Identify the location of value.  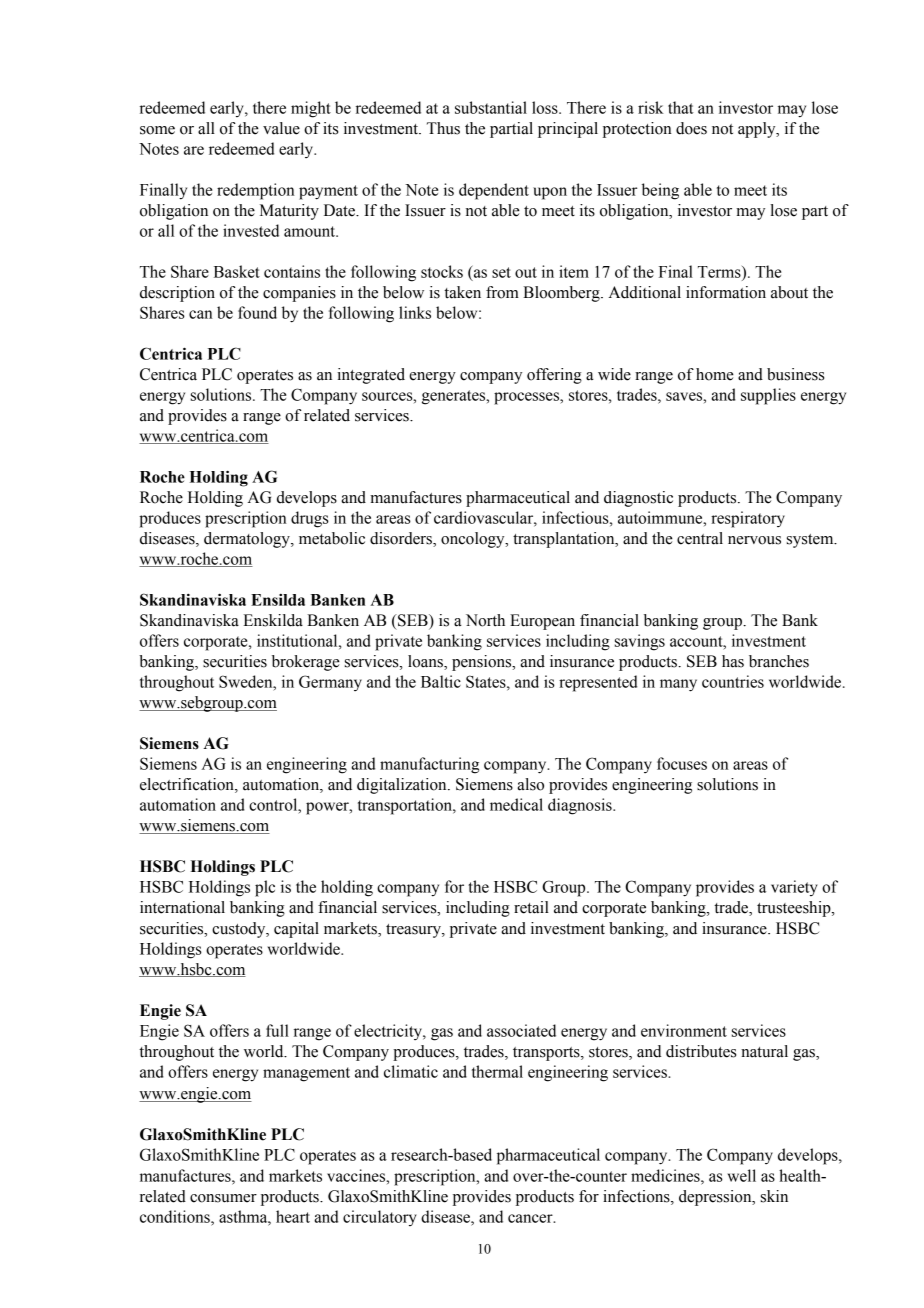
(281, 128).
